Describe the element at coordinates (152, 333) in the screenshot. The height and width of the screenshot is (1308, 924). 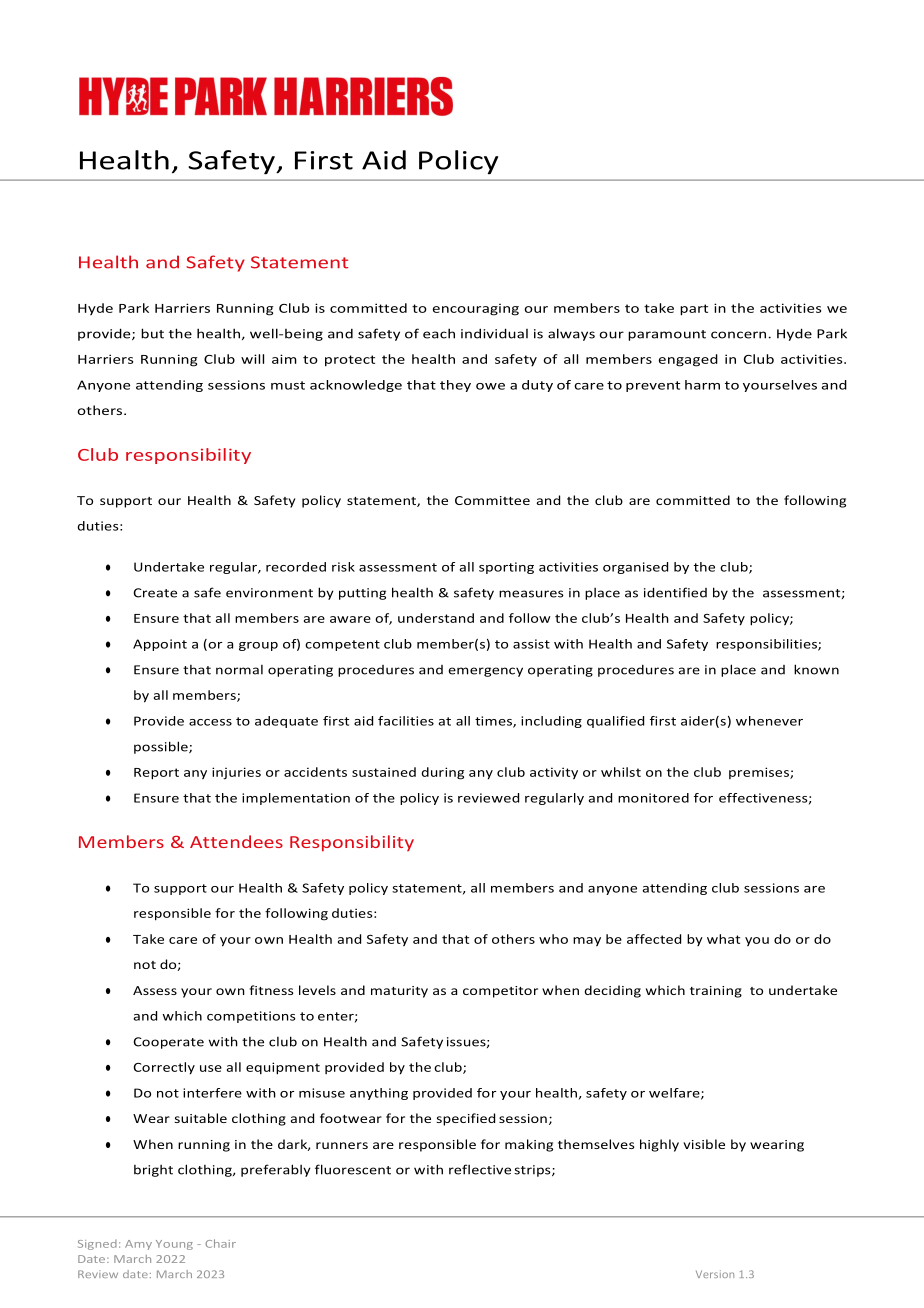
I see `but` at that location.
